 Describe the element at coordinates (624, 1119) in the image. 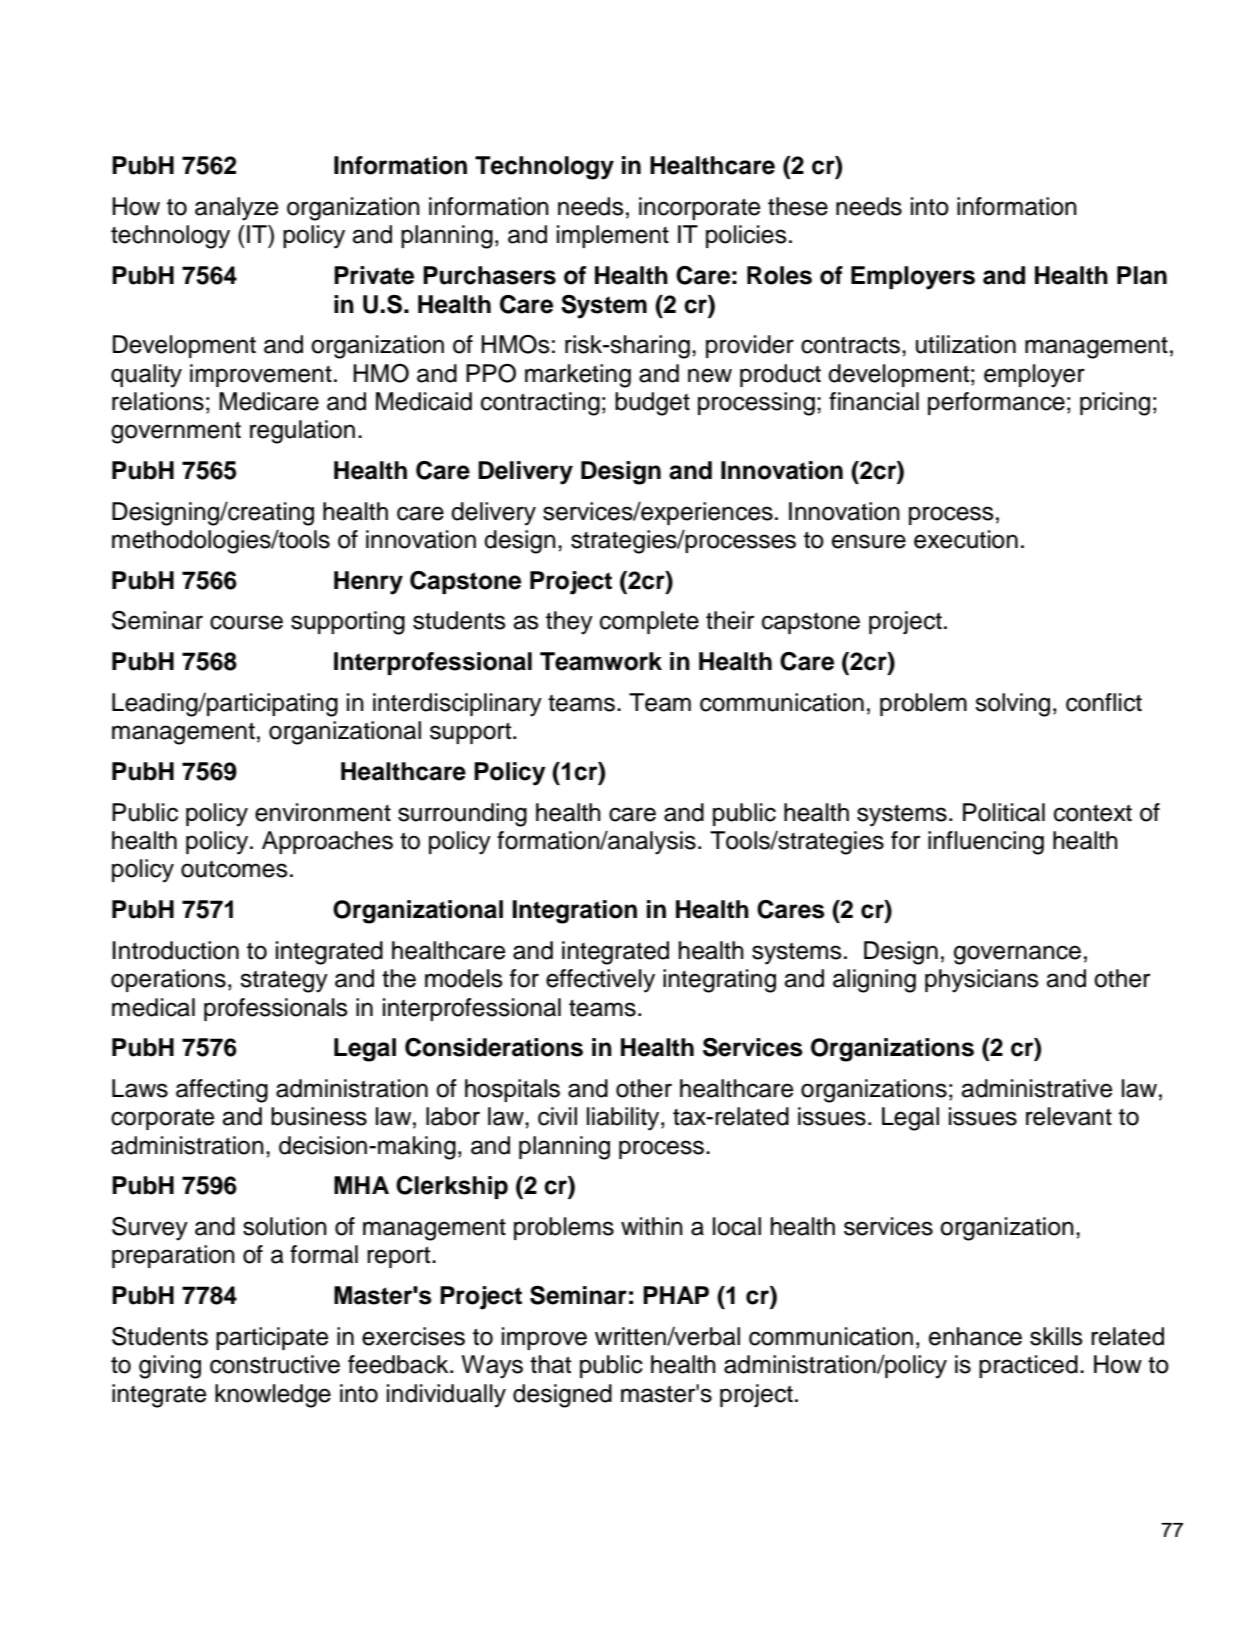

I see `liability` at that location.
